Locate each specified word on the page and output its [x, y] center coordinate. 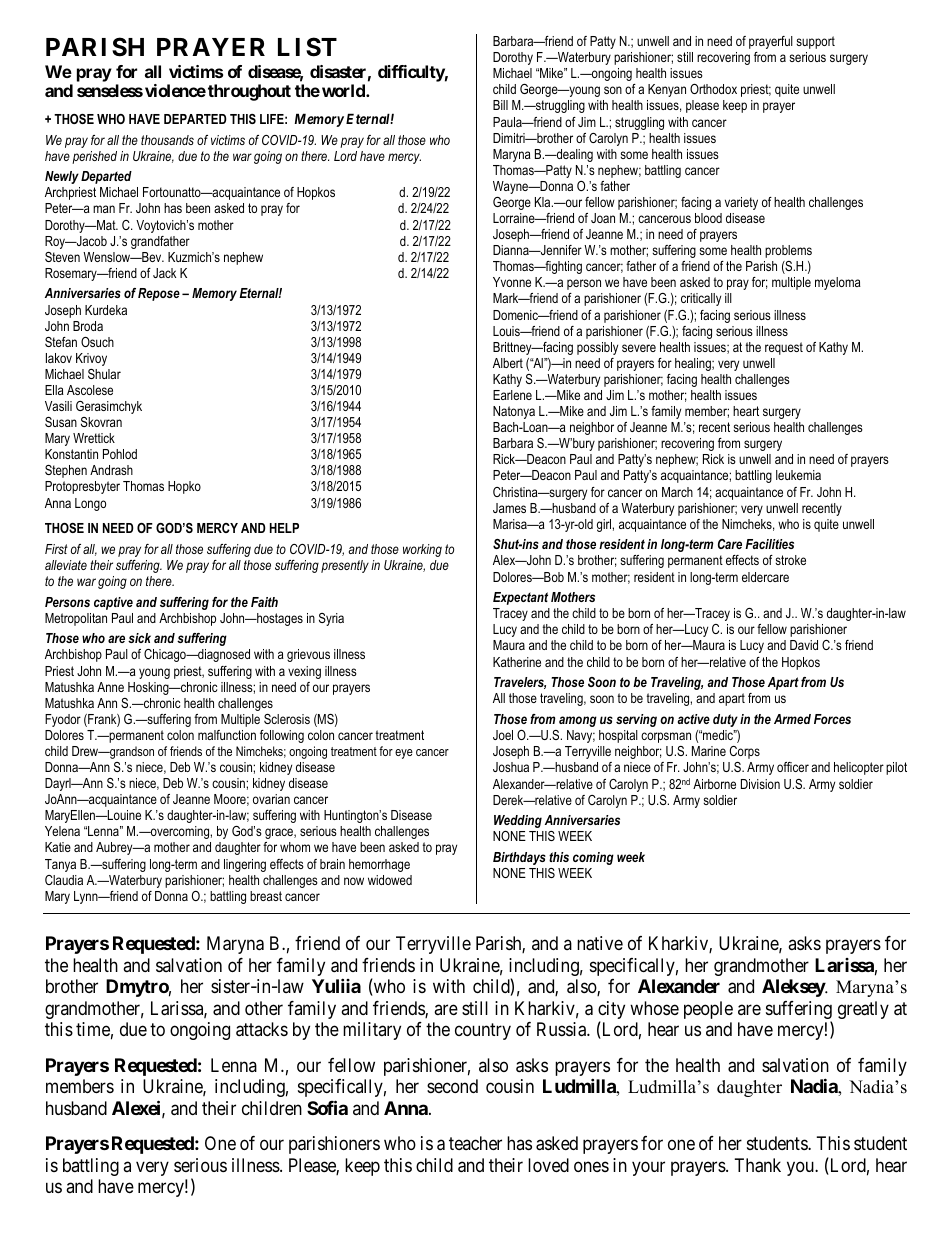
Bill [500, 105]
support [815, 42]
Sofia [327, 1107]
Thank [758, 1165]
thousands [167, 140]
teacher [475, 1143]
